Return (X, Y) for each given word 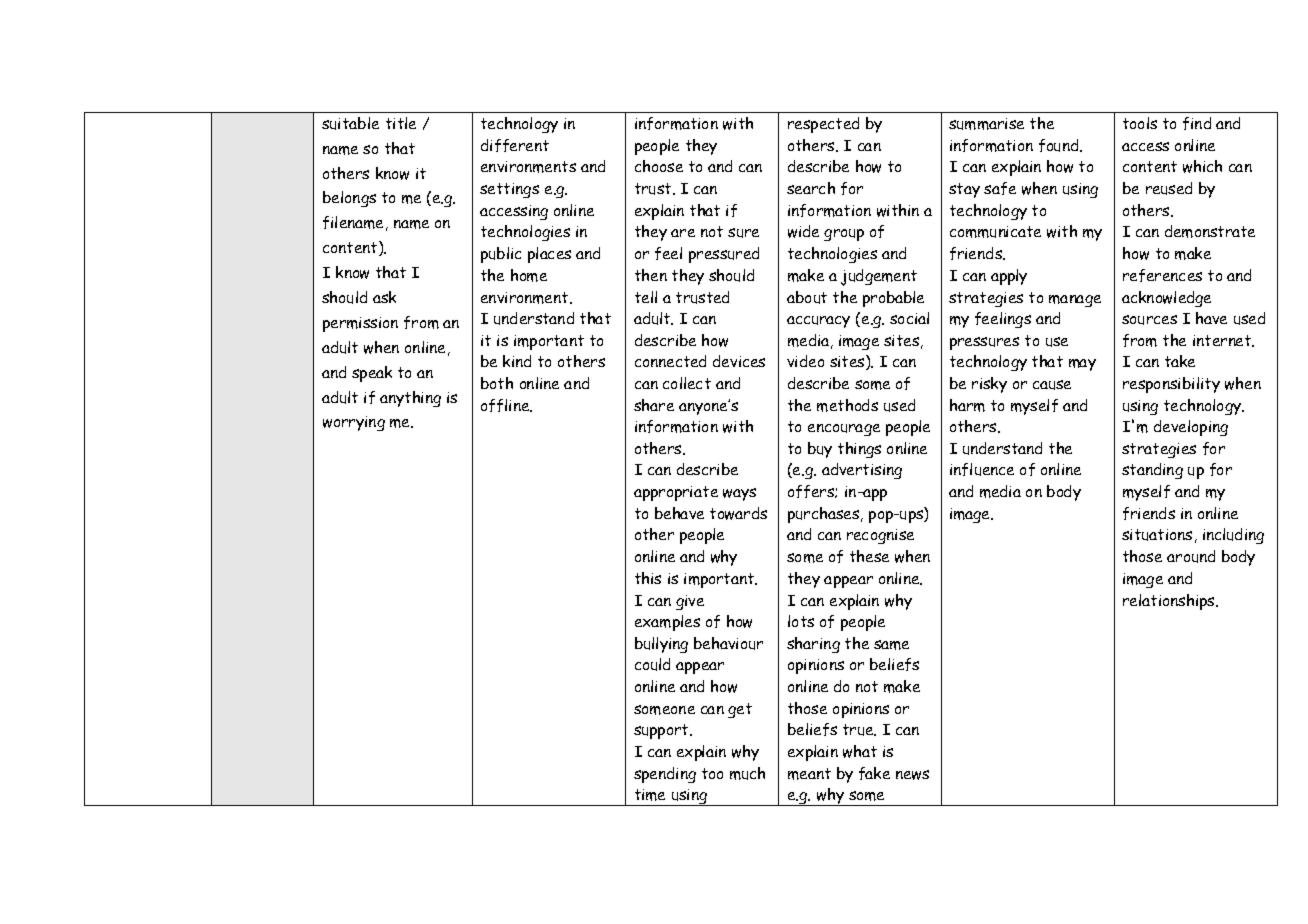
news (912, 775)
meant (809, 774)
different (515, 145)
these (869, 556)
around (1191, 556)
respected (823, 125)
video (805, 361)
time (650, 795)
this (648, 578)
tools (1140, 123)
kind (517, 361)
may (1082, 365)
